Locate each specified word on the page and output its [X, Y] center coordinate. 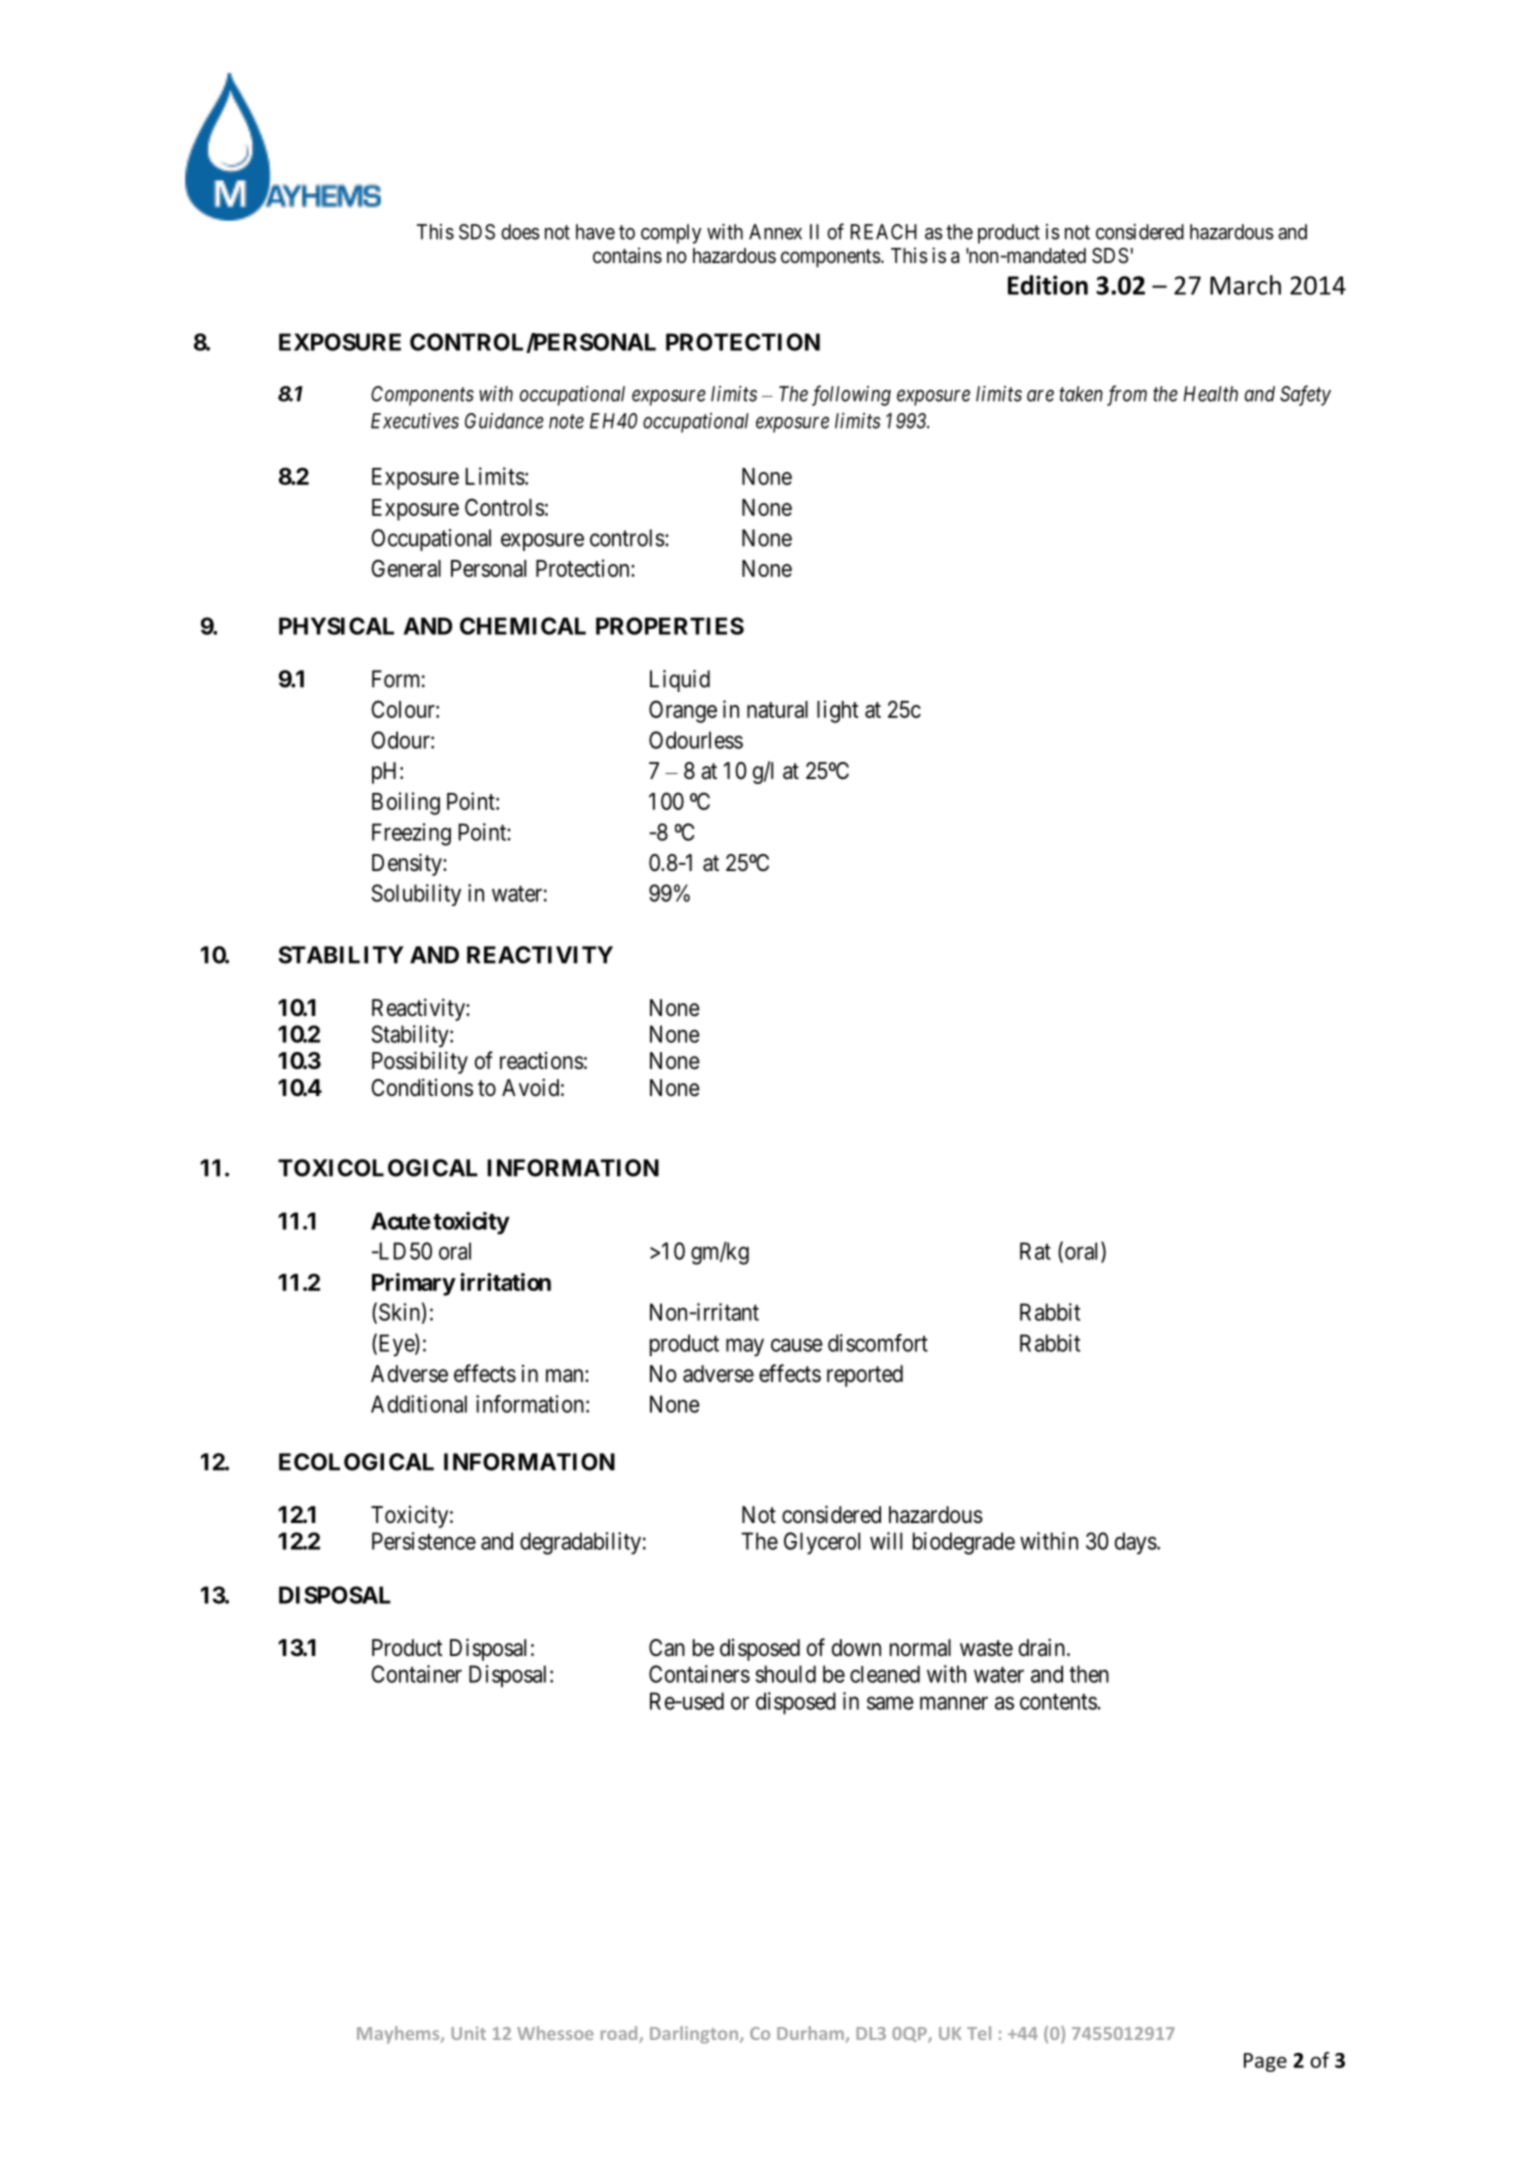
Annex [775, 232]
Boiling [406, 803]
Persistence [424, 1541]
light [837, 711]
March [1245, 285]
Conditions [422, 1087]
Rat [1035, 1251]
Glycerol [822, 1543]
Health [1211, 394]
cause [797, 1345]
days [1136, 1543]
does [520, 232]
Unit [468, 2033]
